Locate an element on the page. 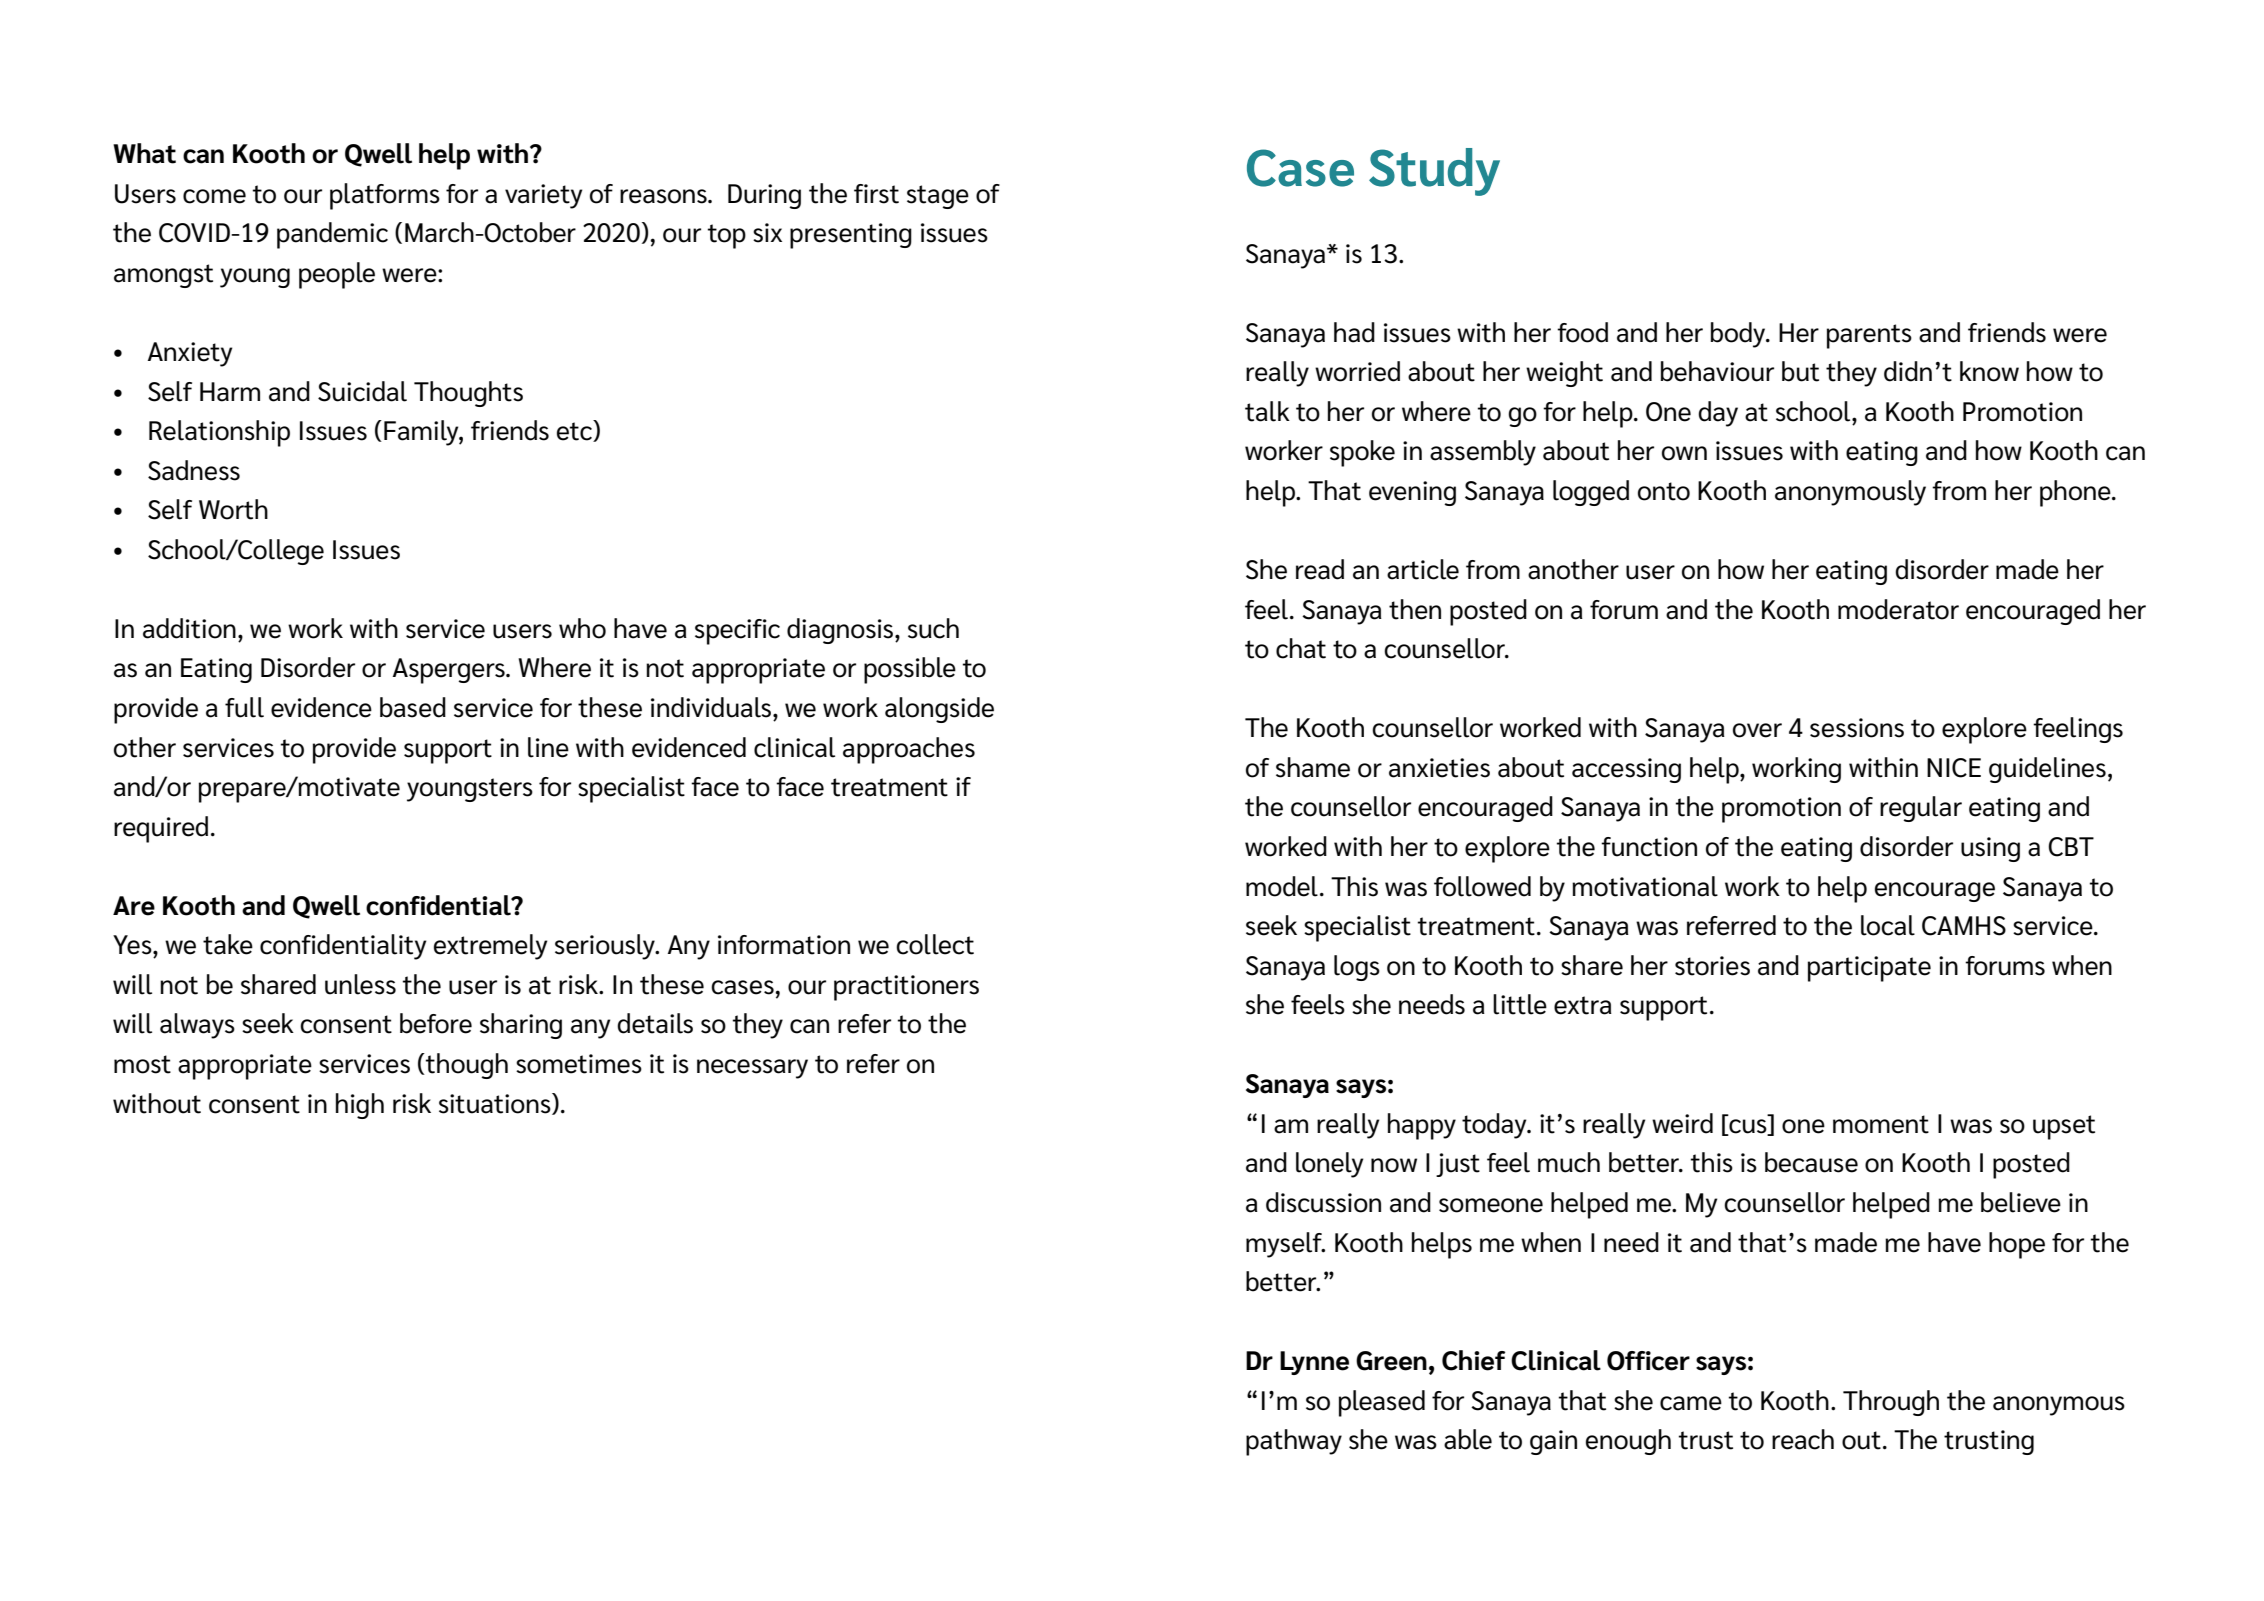 This document has width=2264, height=1601. shame is located at coordinates (1313, 767).
